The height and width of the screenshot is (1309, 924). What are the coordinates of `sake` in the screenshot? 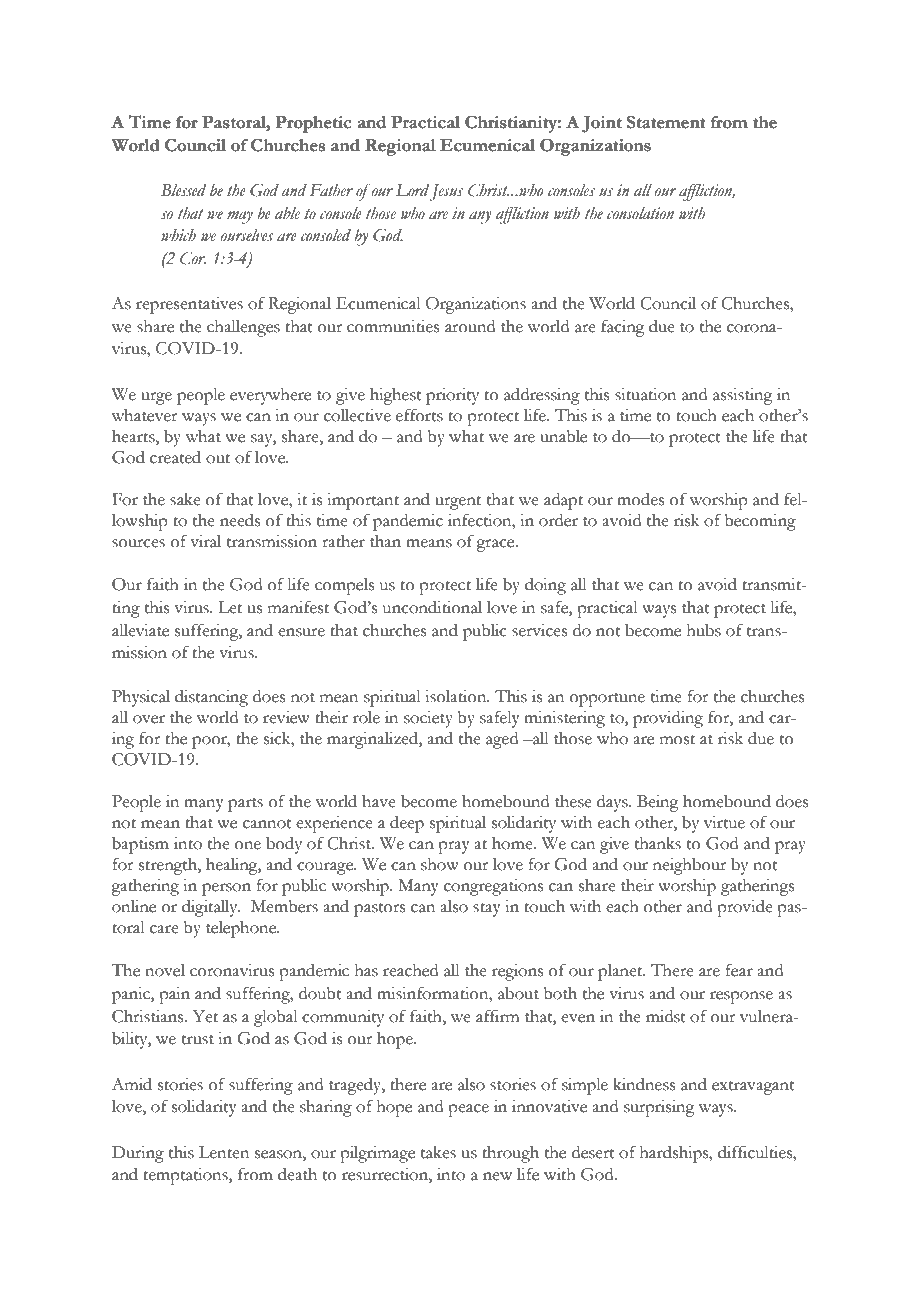 It's located at (185, 499).
